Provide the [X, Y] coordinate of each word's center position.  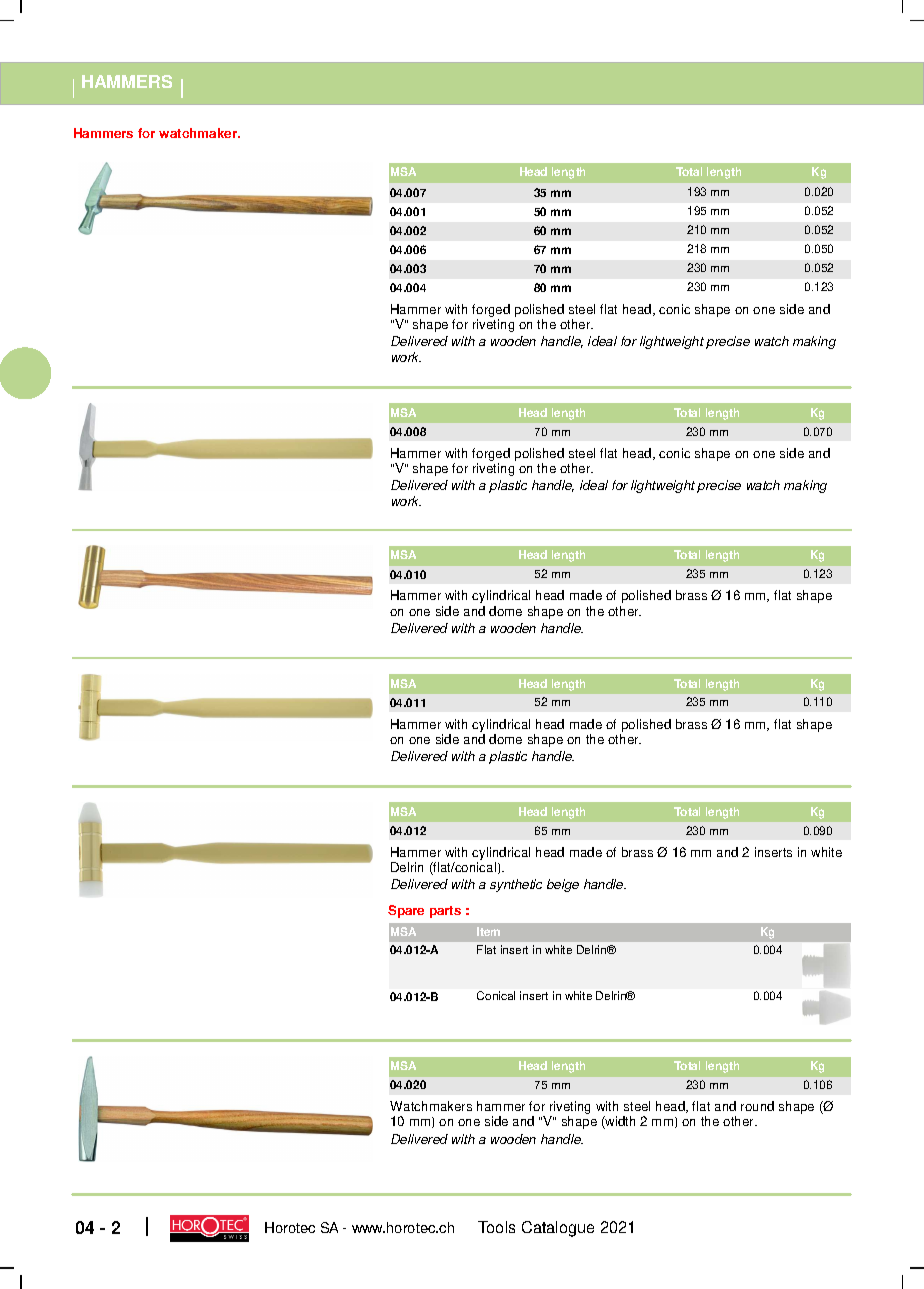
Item [488, 931]
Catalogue [558, 1229]
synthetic [516, 885]
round [757, 1106]
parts [445, 912]
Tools [496, 1227]
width [619, 1122]
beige [563, 885]
